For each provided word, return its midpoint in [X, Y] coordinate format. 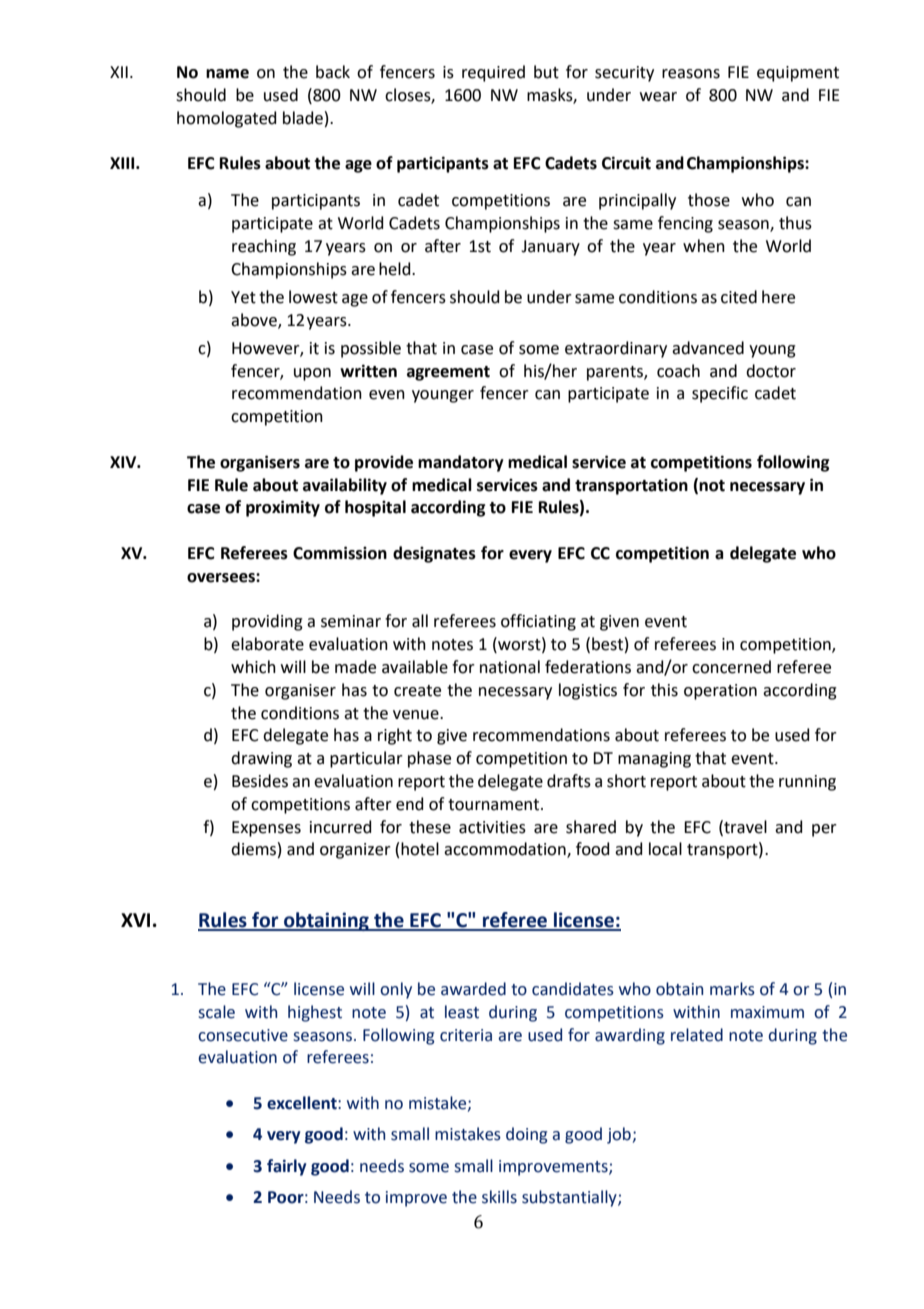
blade [303, 118]
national [510, 667]
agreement [448, 373]
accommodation [506, 850]
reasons [691, 74]
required [493, 73]
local [665, 849]
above [255, 320]
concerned [731, 667]
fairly [286, 1167]
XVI [135, 920]
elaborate [267, 644]
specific [720, 394]
